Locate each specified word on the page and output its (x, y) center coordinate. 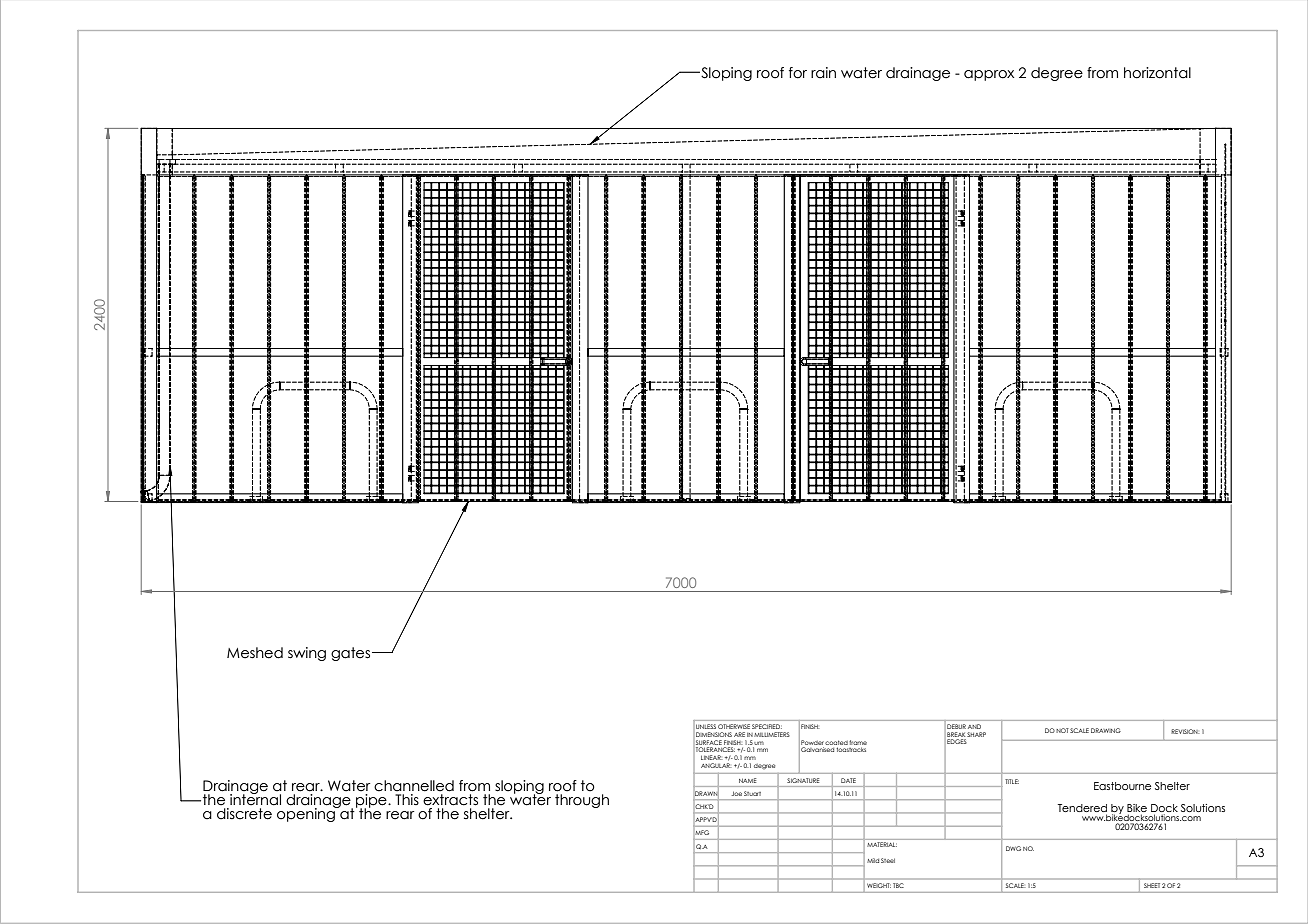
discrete (245, 812)
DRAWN (706, 793)
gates (352, 654)
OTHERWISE (734, 726)
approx (989, 75)
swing (307, 654)
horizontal (1157, 73)
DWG (1013, 848)
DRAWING (1106, 730)
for (798, 73)
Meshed (255, 653)
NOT (1062, 730)
